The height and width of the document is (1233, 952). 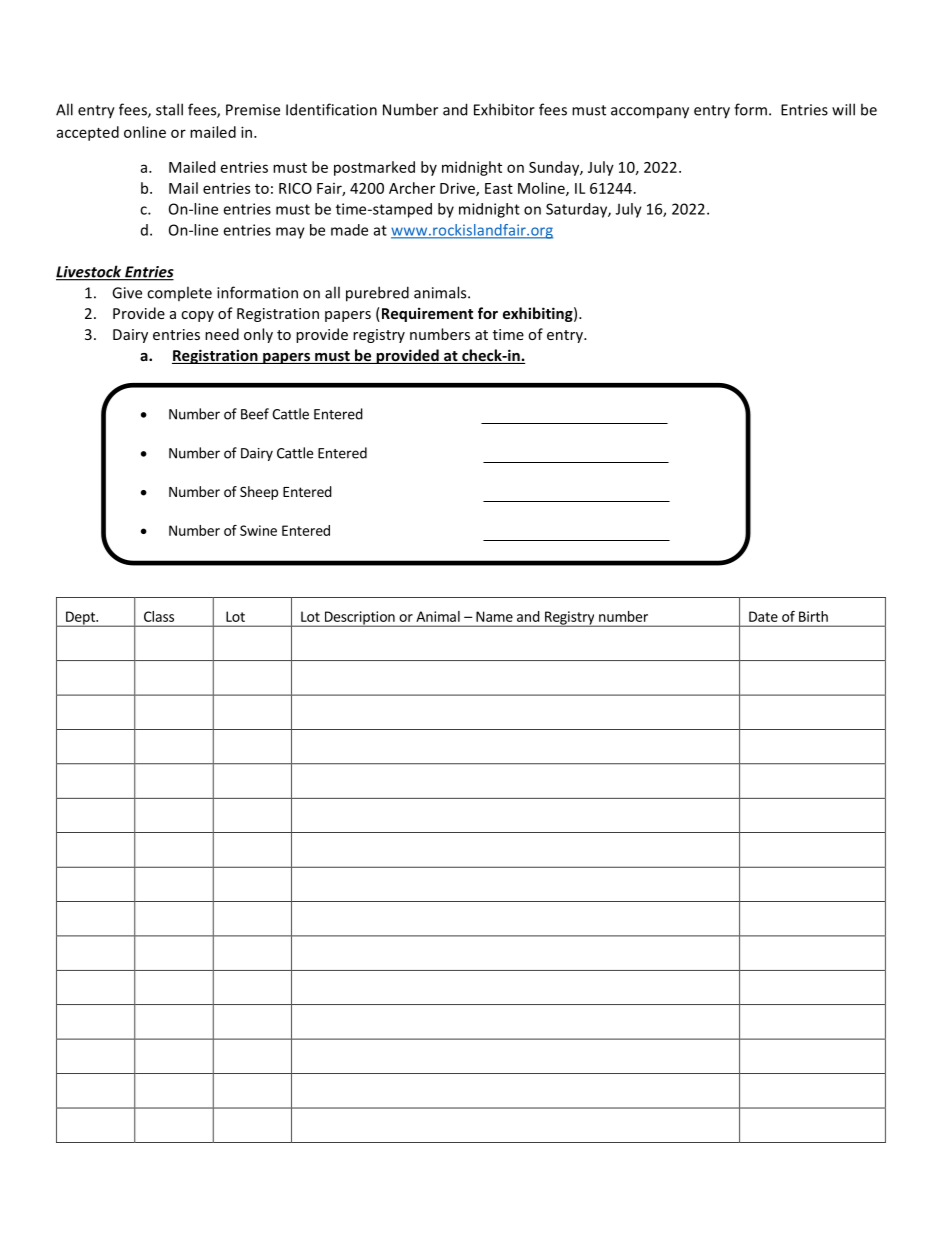 What do you see at coordinates (331, 109) in the document?
I see `Identification` at bounding box center [331, 109].
